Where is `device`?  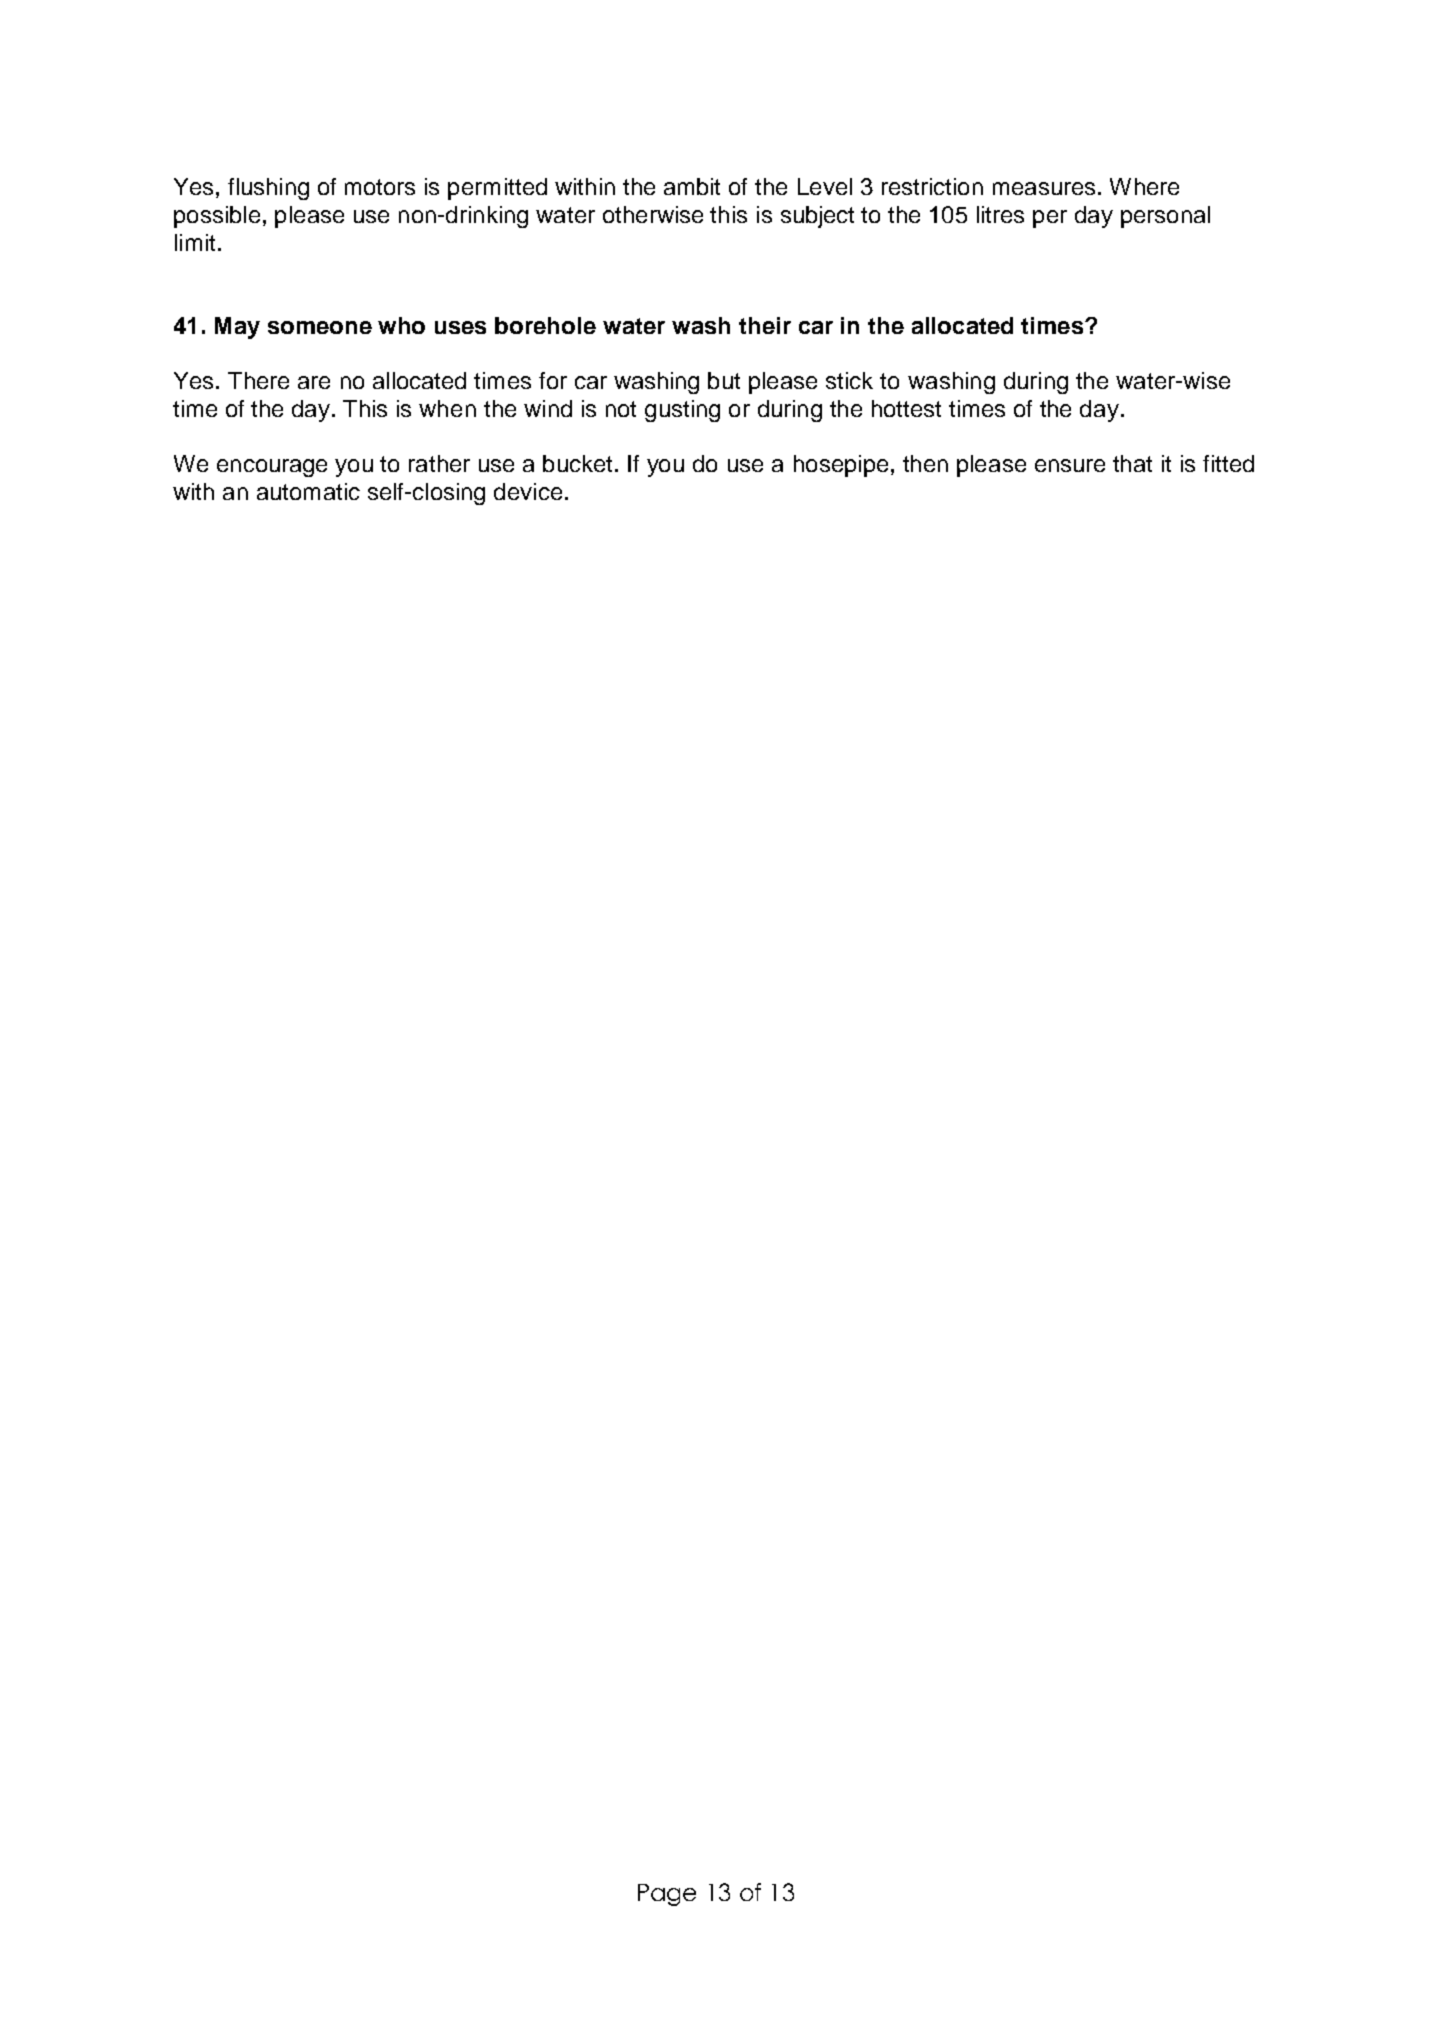 device is located at coordinates (528, 491).
